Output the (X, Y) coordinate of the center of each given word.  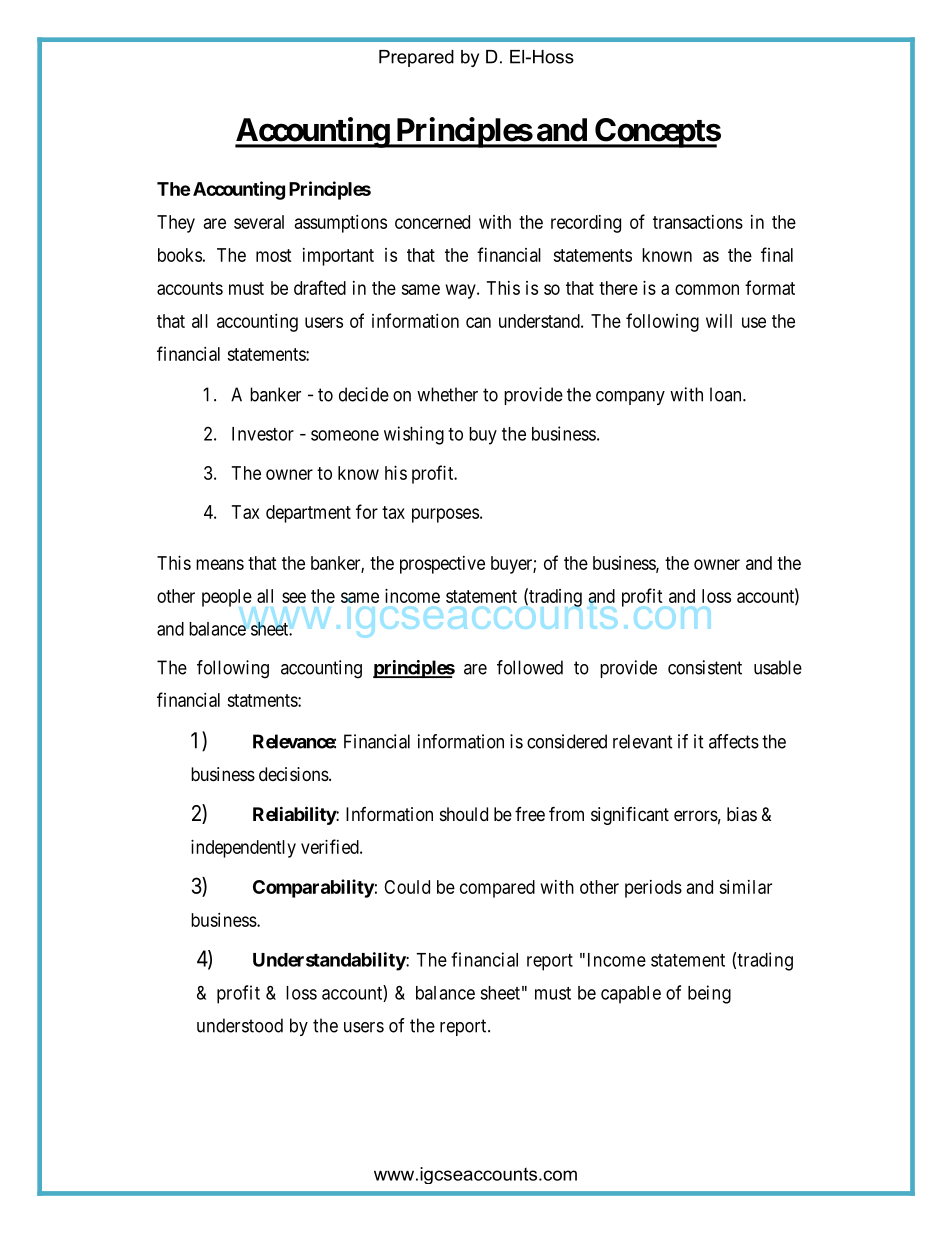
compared (497, 889)
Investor (263, 434)
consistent (705, 667)
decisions (294, 774)
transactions (698, 222)
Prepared (416, 58)
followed (530, 667)
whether (447, 394)
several (259, 222)
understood (240, 1025)
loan (727, 394)
